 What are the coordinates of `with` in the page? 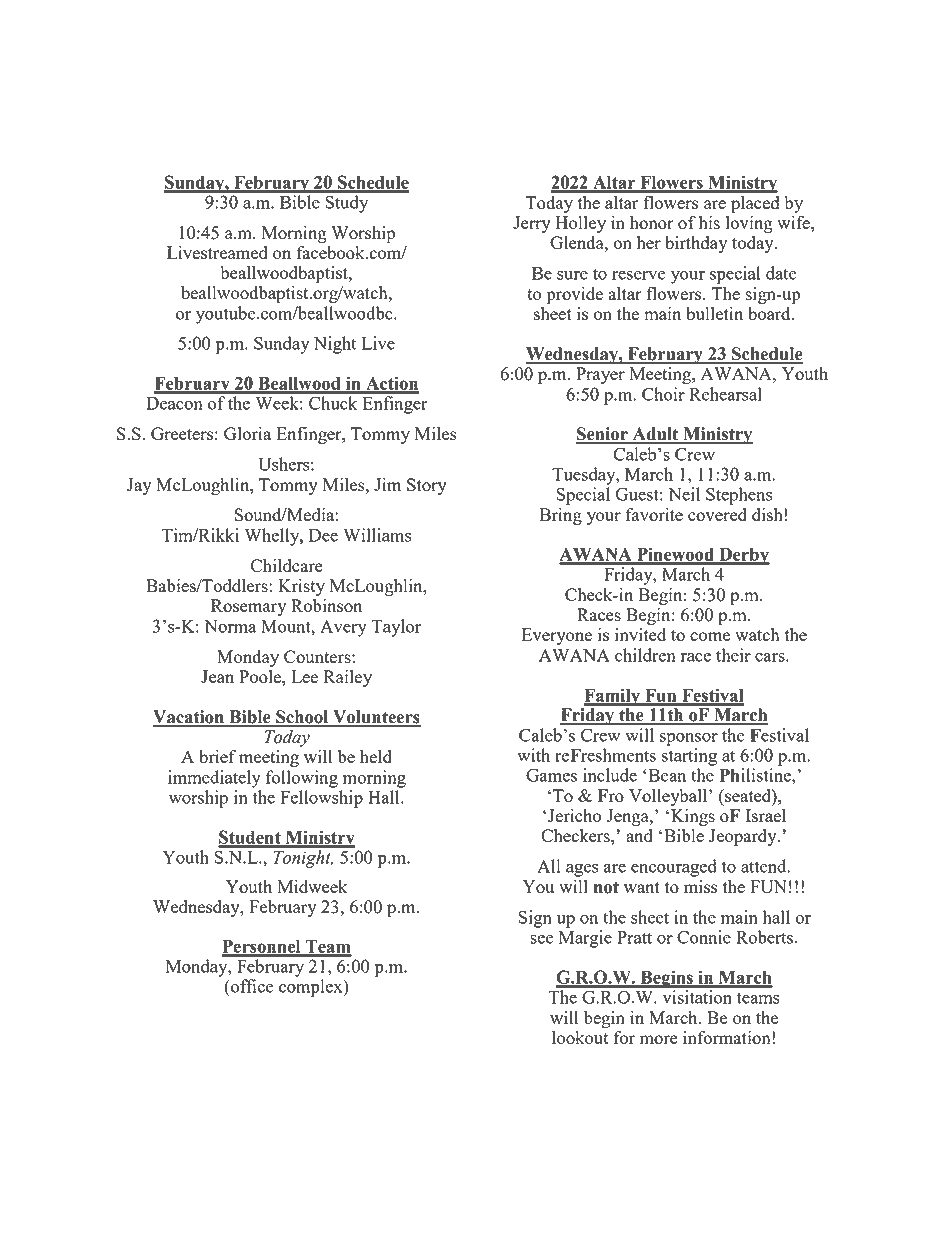 It's located at (533, 755).
